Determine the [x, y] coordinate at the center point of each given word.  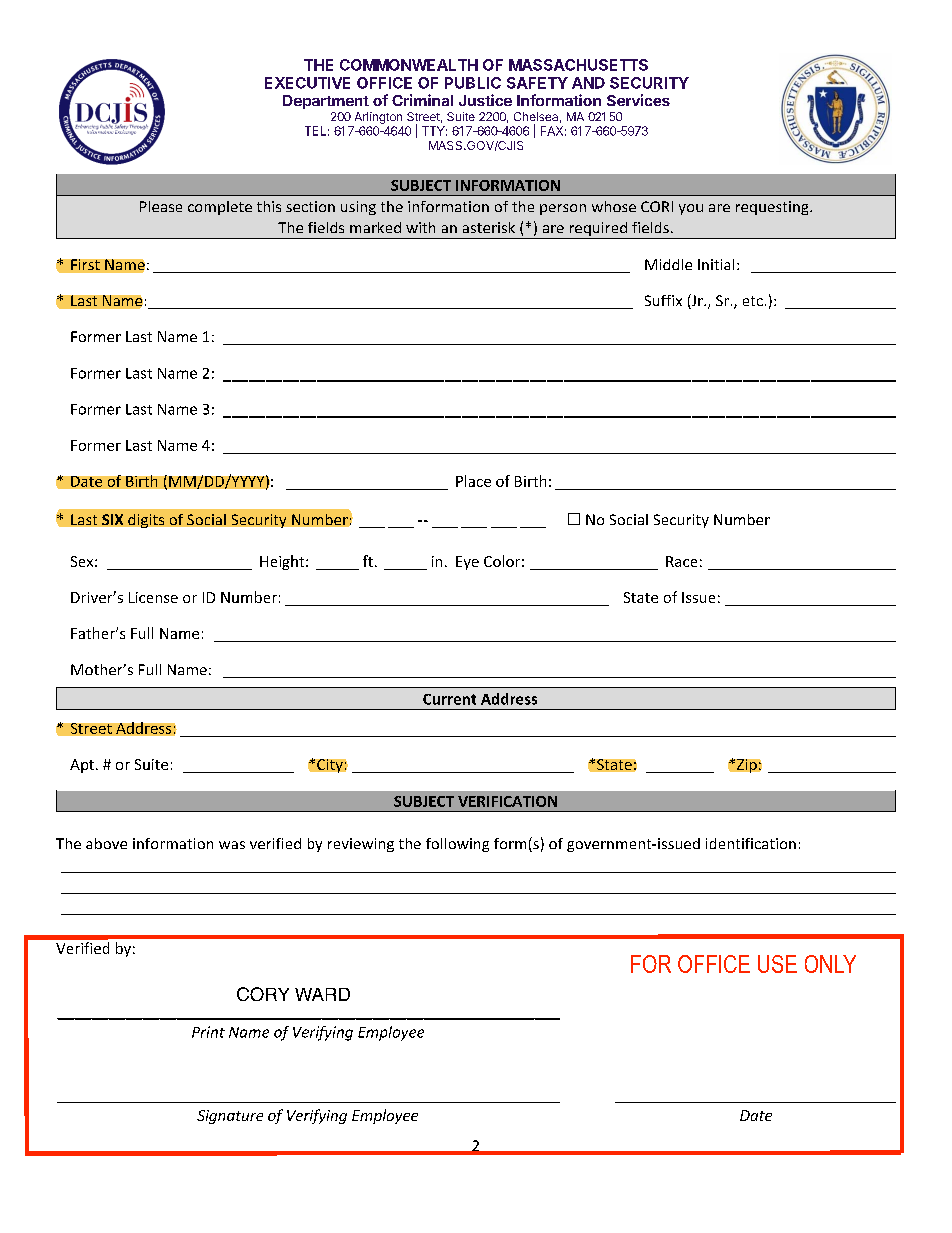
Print [208, 1032]
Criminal [422, 100]
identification [751, 843]
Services [638, 100]
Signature [230, 1117]
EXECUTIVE [307, 83]
